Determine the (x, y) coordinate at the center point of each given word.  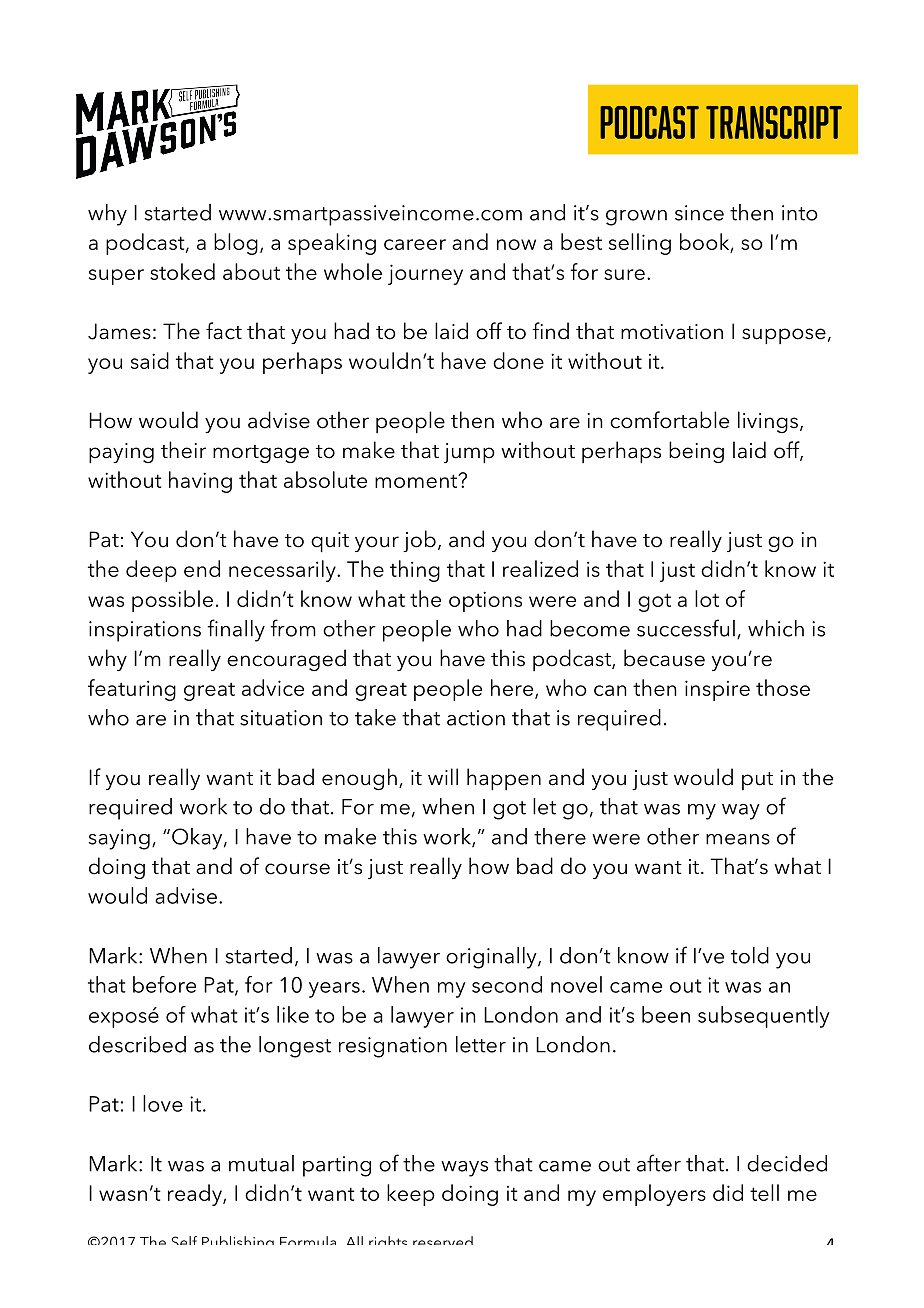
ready (196, 1195)
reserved (443, 1240)
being (696, 452)
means (738, 839)
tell (764, 1192)
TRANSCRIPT (774, 122)
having (200, 482)
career (415, 244)
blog (236, 244)
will (443, 776)
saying (119, 839)
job (419, 541)
